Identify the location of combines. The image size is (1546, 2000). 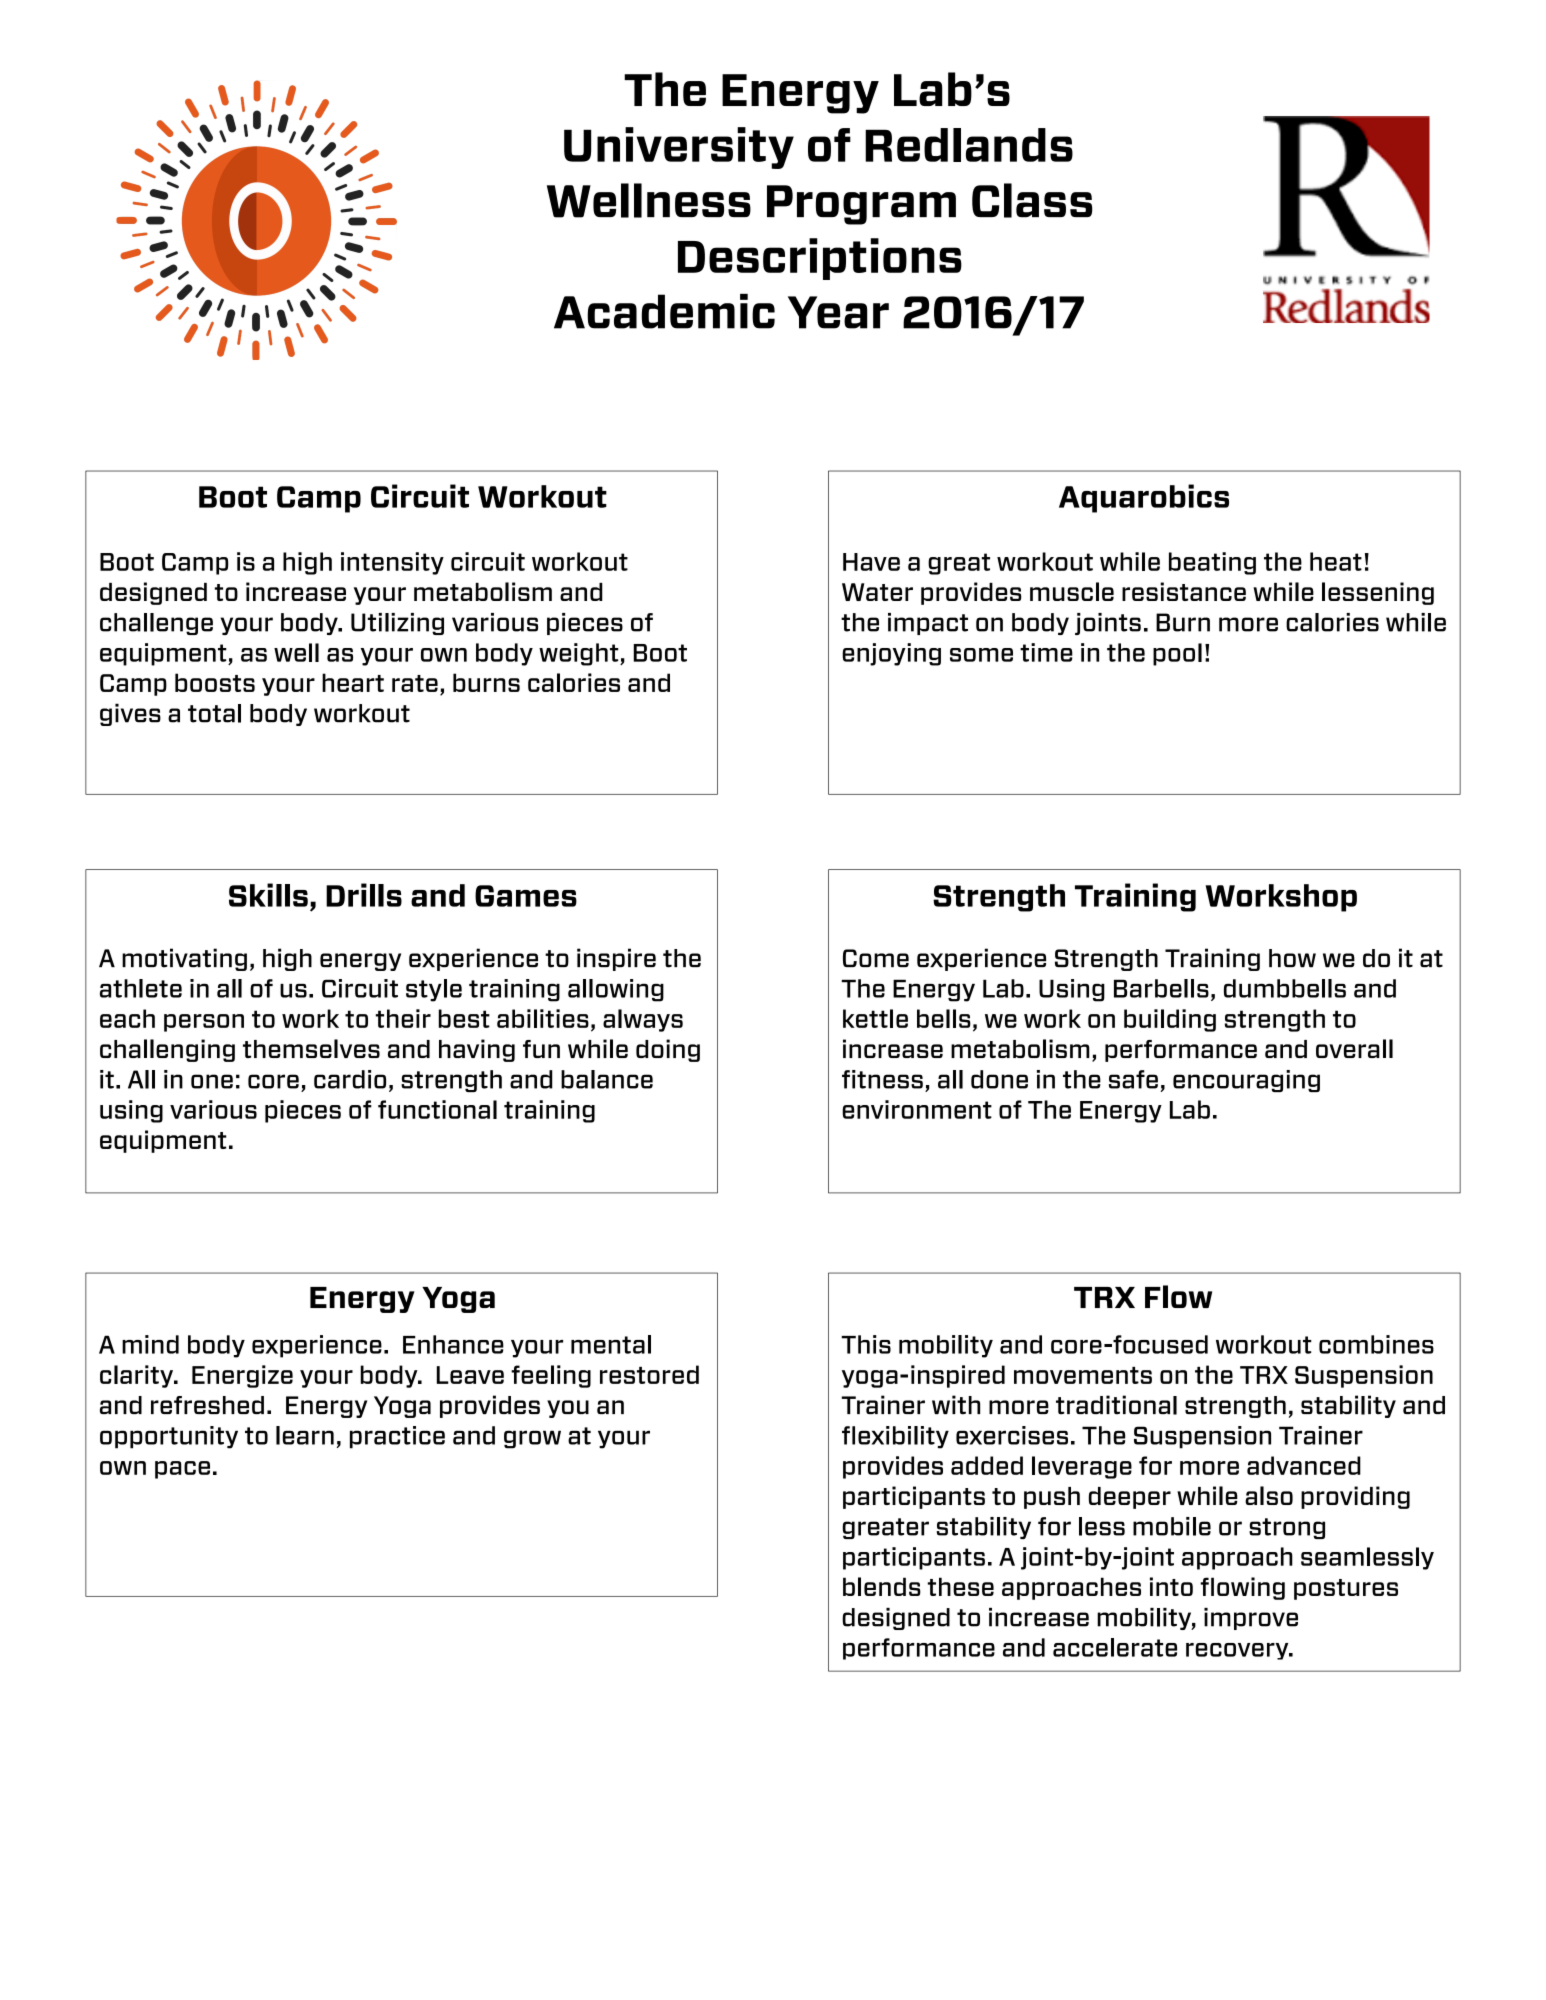
(1376, 1344).
